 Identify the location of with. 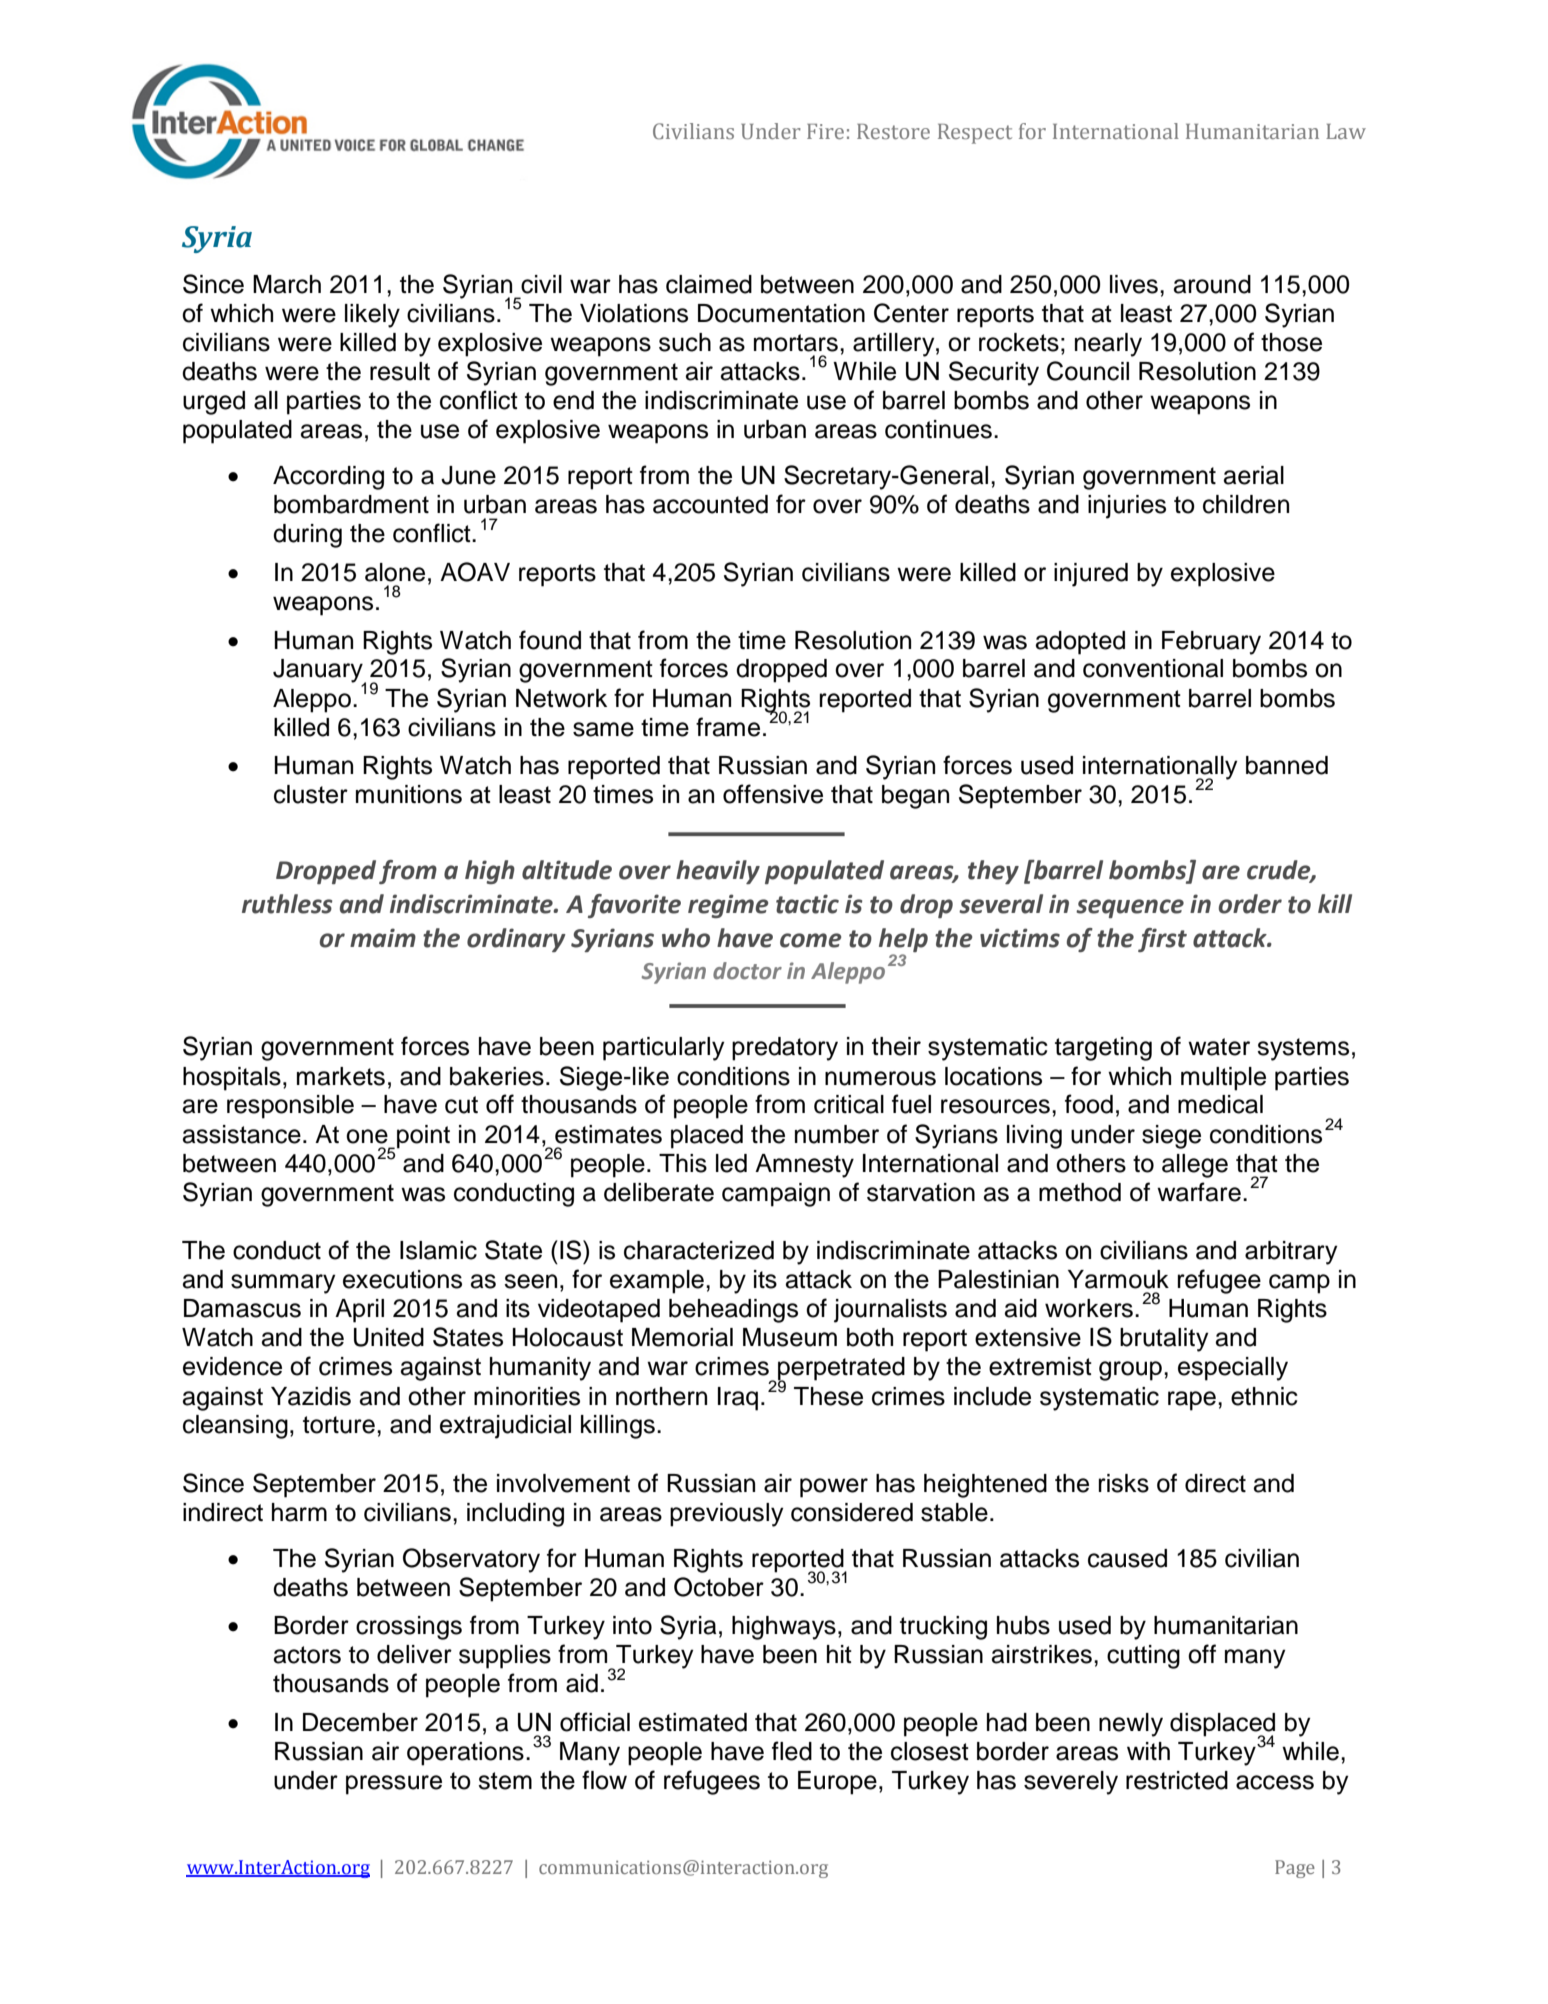
(1148, 1751).
